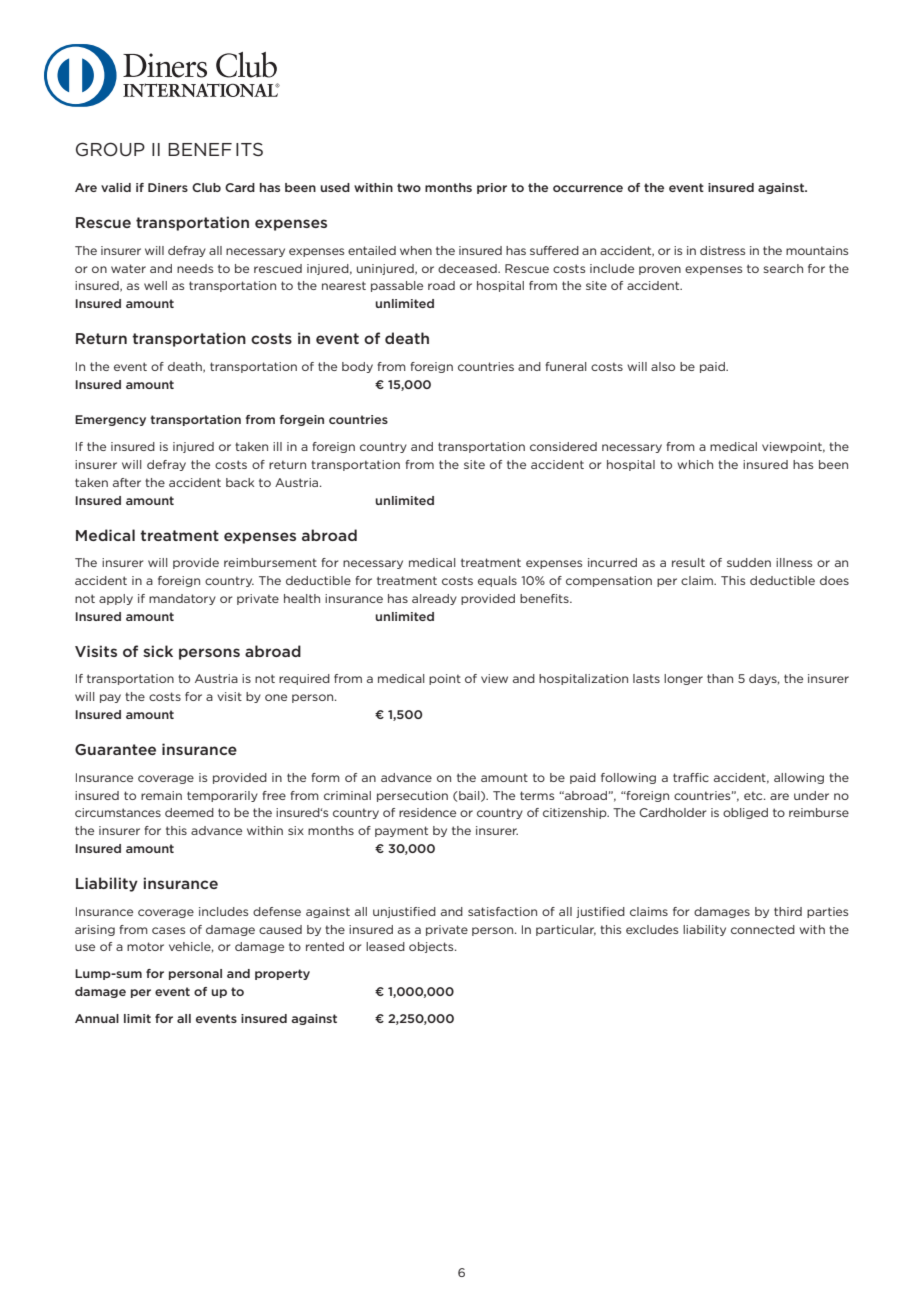 This page has width=924, height=1308. Describe the element at coordinates (168, 187) in the page. I see `Diners` at that location.
